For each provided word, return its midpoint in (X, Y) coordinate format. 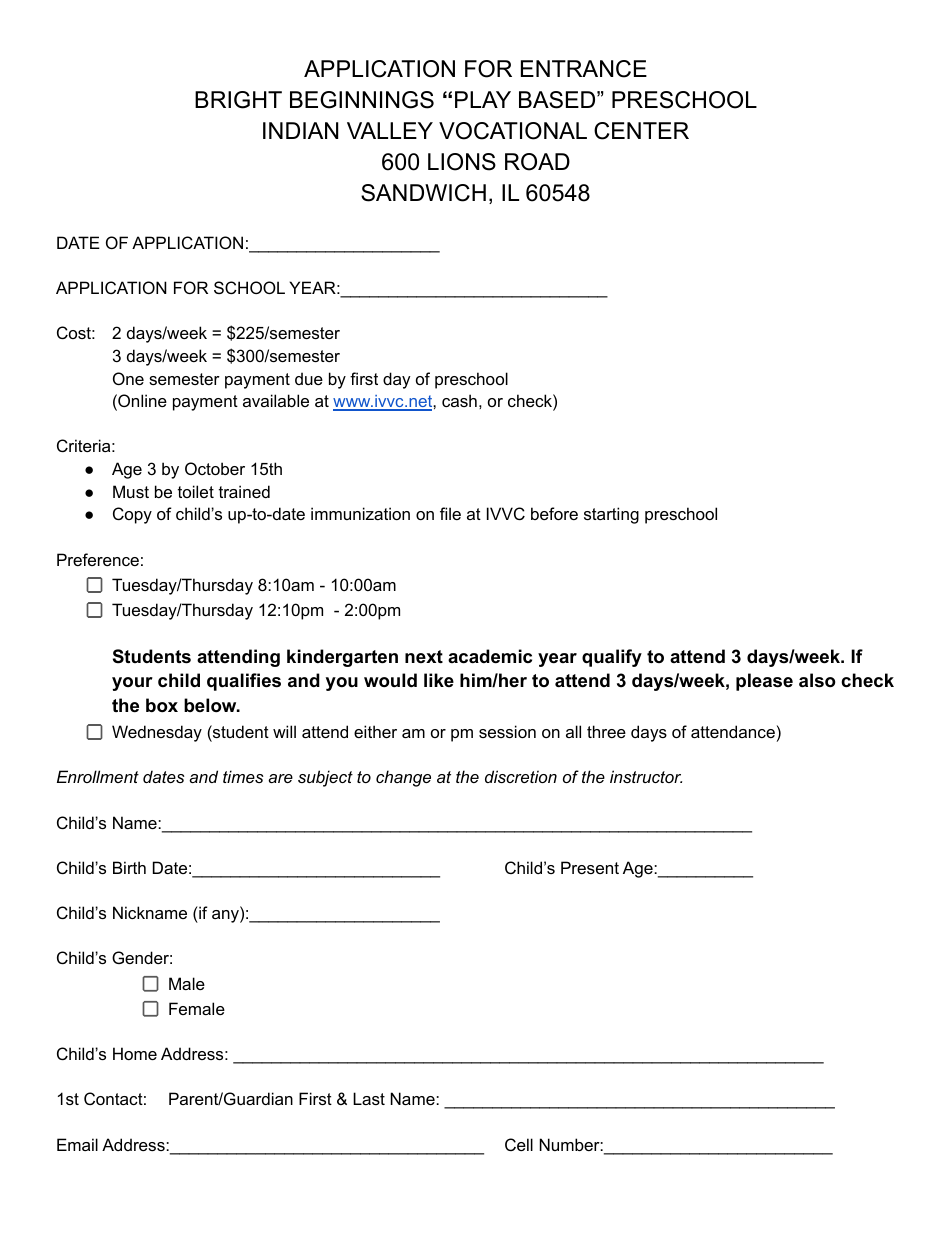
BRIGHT (238, 100)
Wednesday (157, 733)
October (215, 468)
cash (459, 400)
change (403, 778)
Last (369, 1098)
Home (135, 1053)
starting (611, 515)
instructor (646, 776)
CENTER (641, 131)
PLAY (483, 99)
